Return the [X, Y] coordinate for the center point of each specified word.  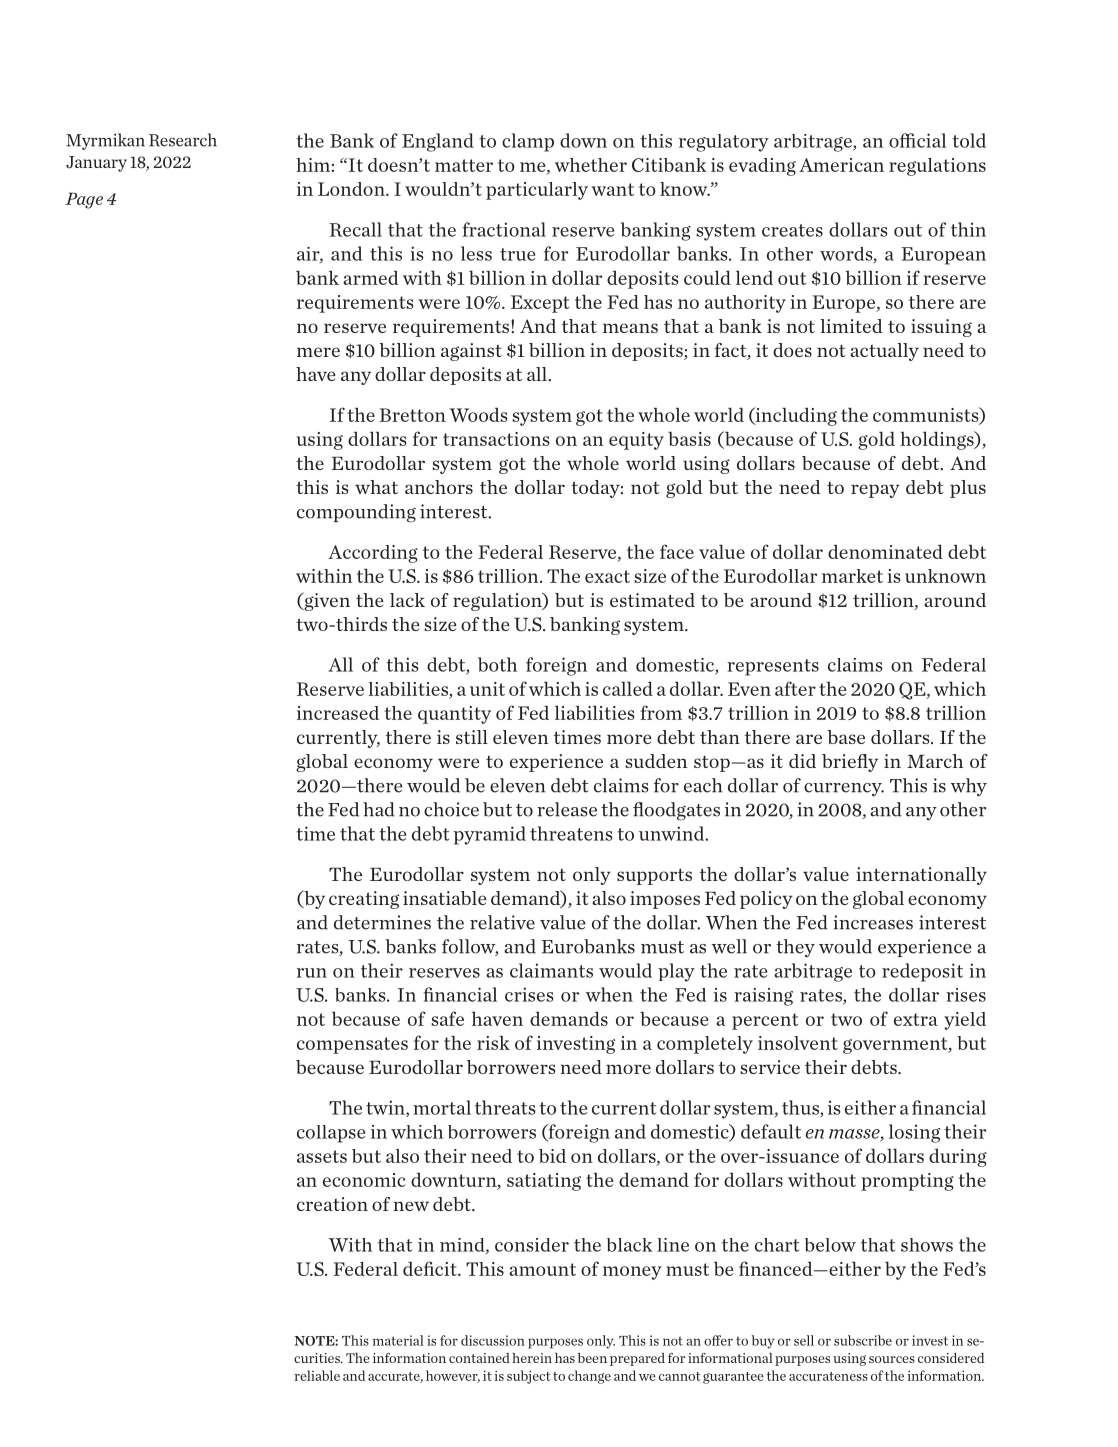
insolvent [798, 1043]
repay [875, 491]
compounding [356, 513]
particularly [537, 191]
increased [338, 713]
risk [493, 1043]
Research [183, 140]
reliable [317, 1375]
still [472, 737]
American [841, 165]
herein [532, 1358]
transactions [496, 439]
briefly [850, 763]
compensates [352, 1045]
